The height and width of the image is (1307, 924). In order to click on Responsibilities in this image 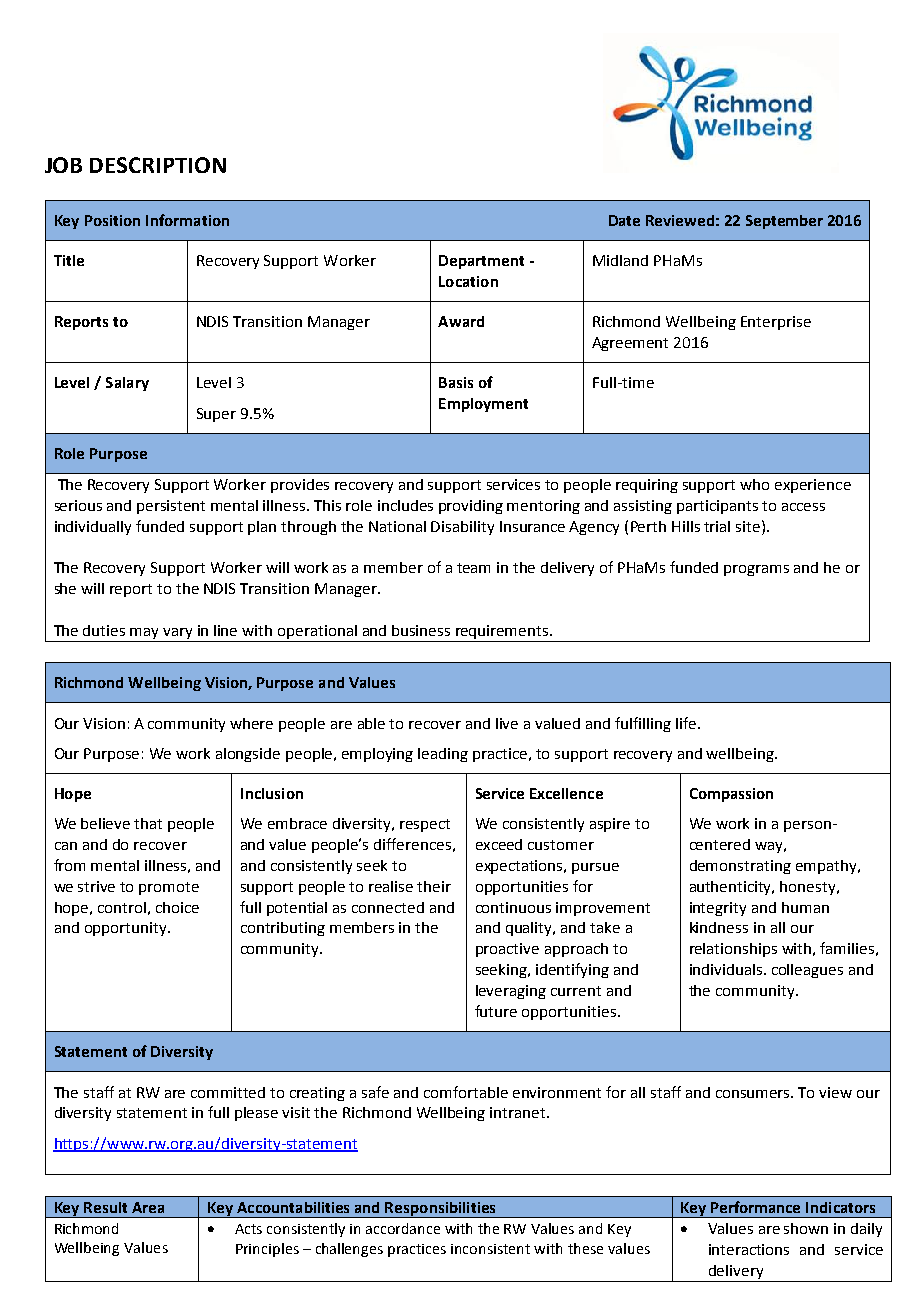, I will do `click(441, 1210)`.
